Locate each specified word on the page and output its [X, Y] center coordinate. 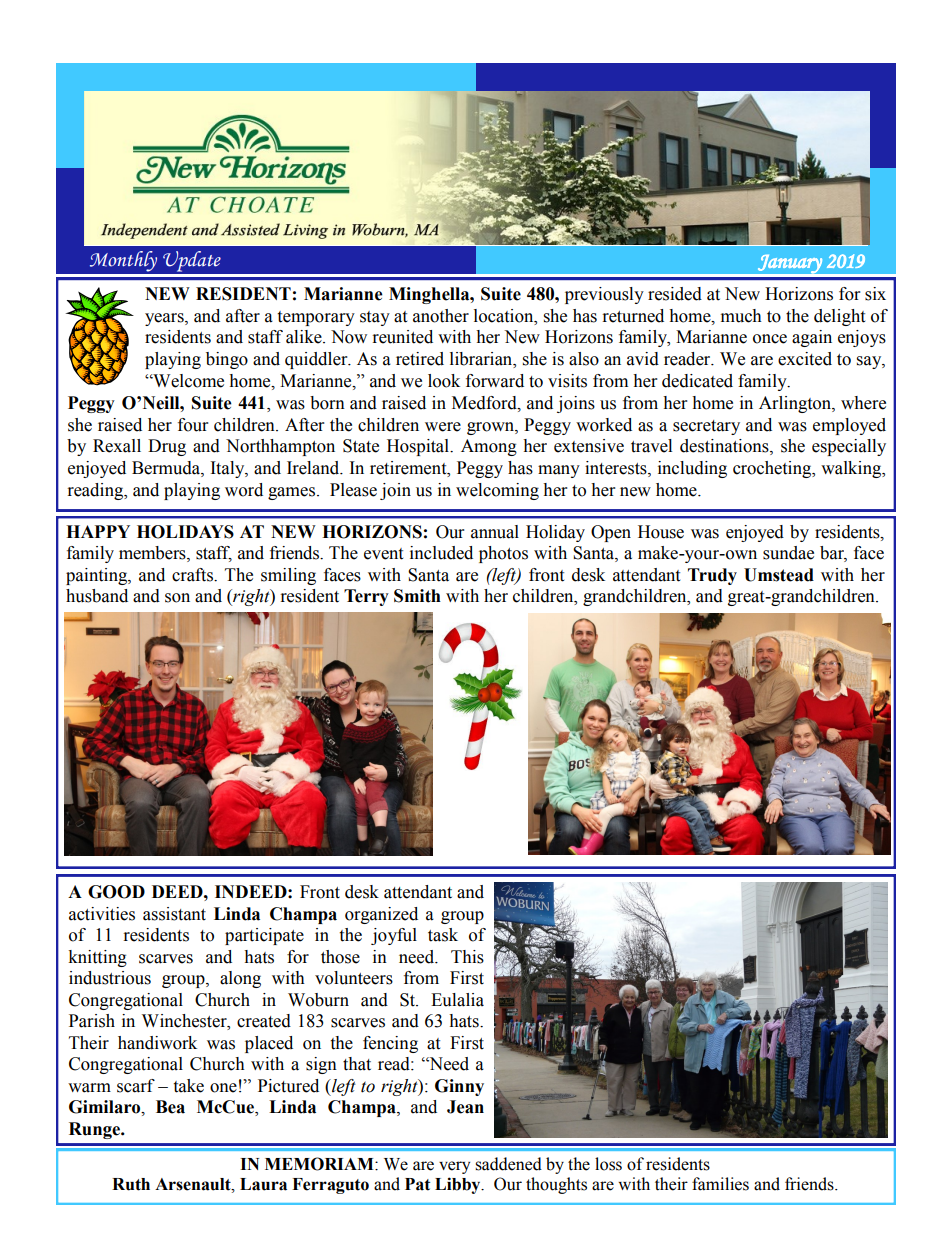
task [443, 935]
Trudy [712, 576]
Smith [417, 596]
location [505, 316]
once [770, 339]
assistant [174, 914]
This [467, 957]
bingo [227, 360]
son [177, 598]
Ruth [131, 1184]
